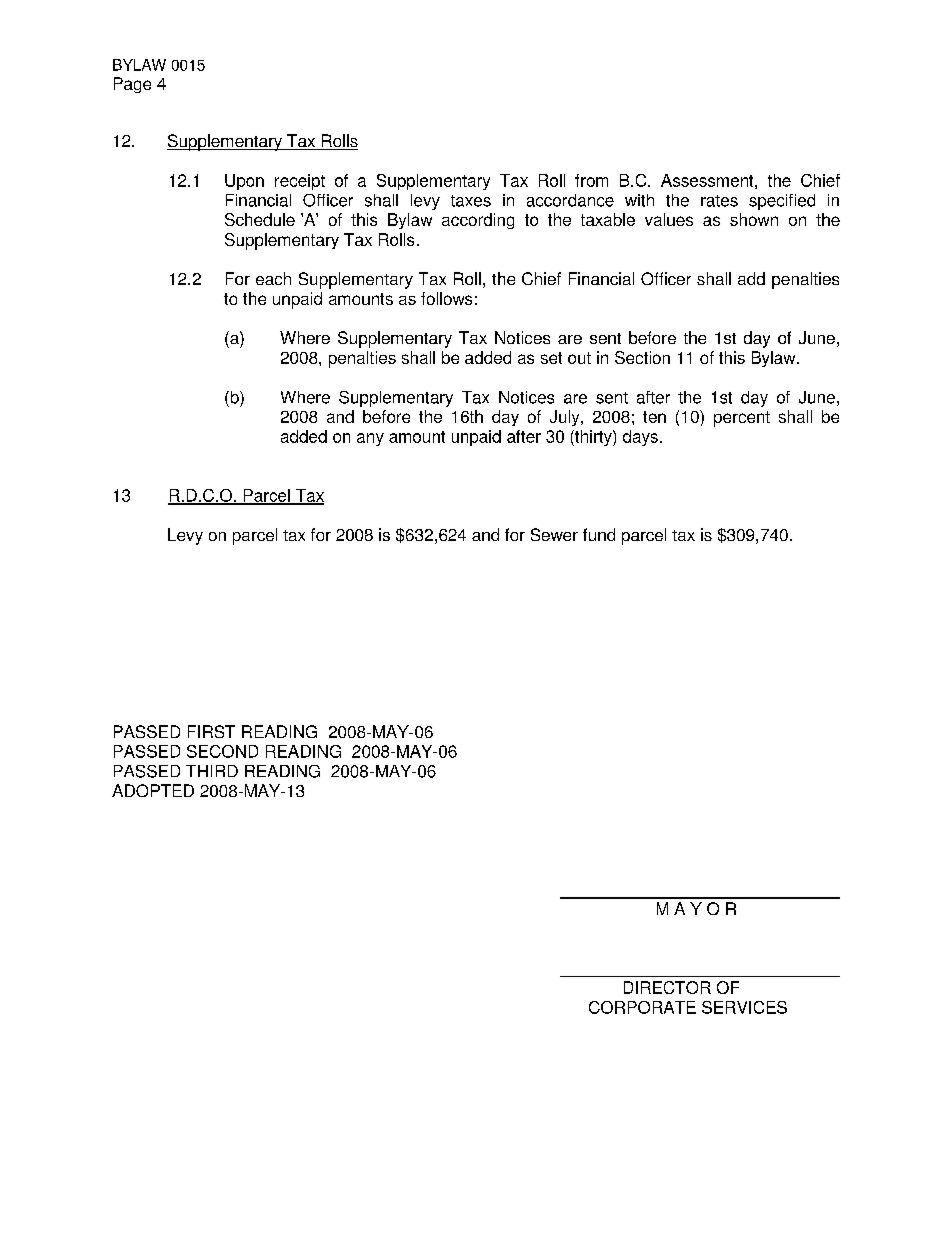  I want to click on rates, so click(719, 201).
